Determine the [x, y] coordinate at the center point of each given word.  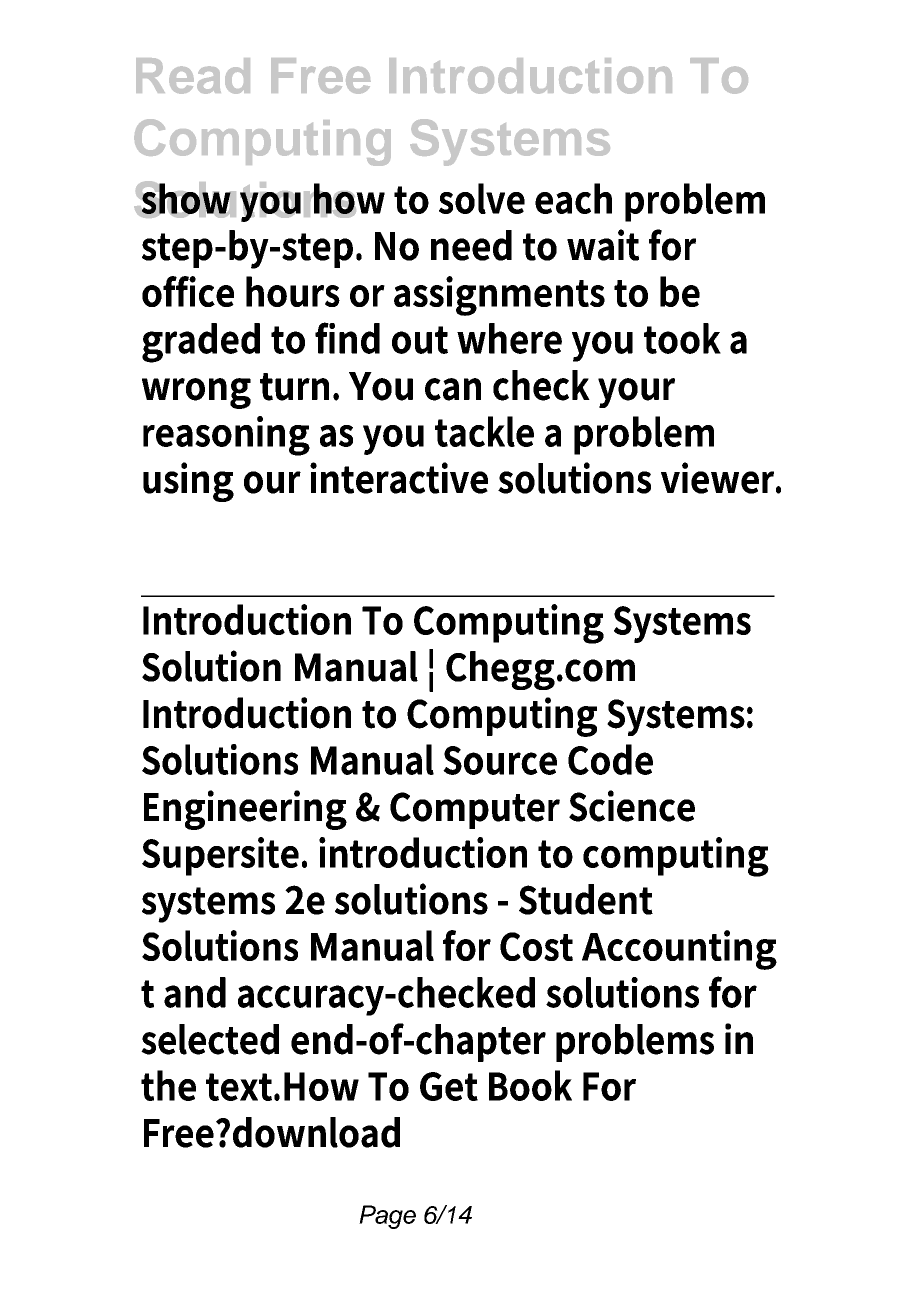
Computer [475, 810]
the [168, 1085]
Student [586, 899]
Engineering [245, 810]
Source [500, 760]
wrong [196, 393]
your [636, 393]
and [195, 992]
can [453, 389]
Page [387, 1217]
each [573, 198]
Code [610, 759]
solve [482, 198]
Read [193, 76]
